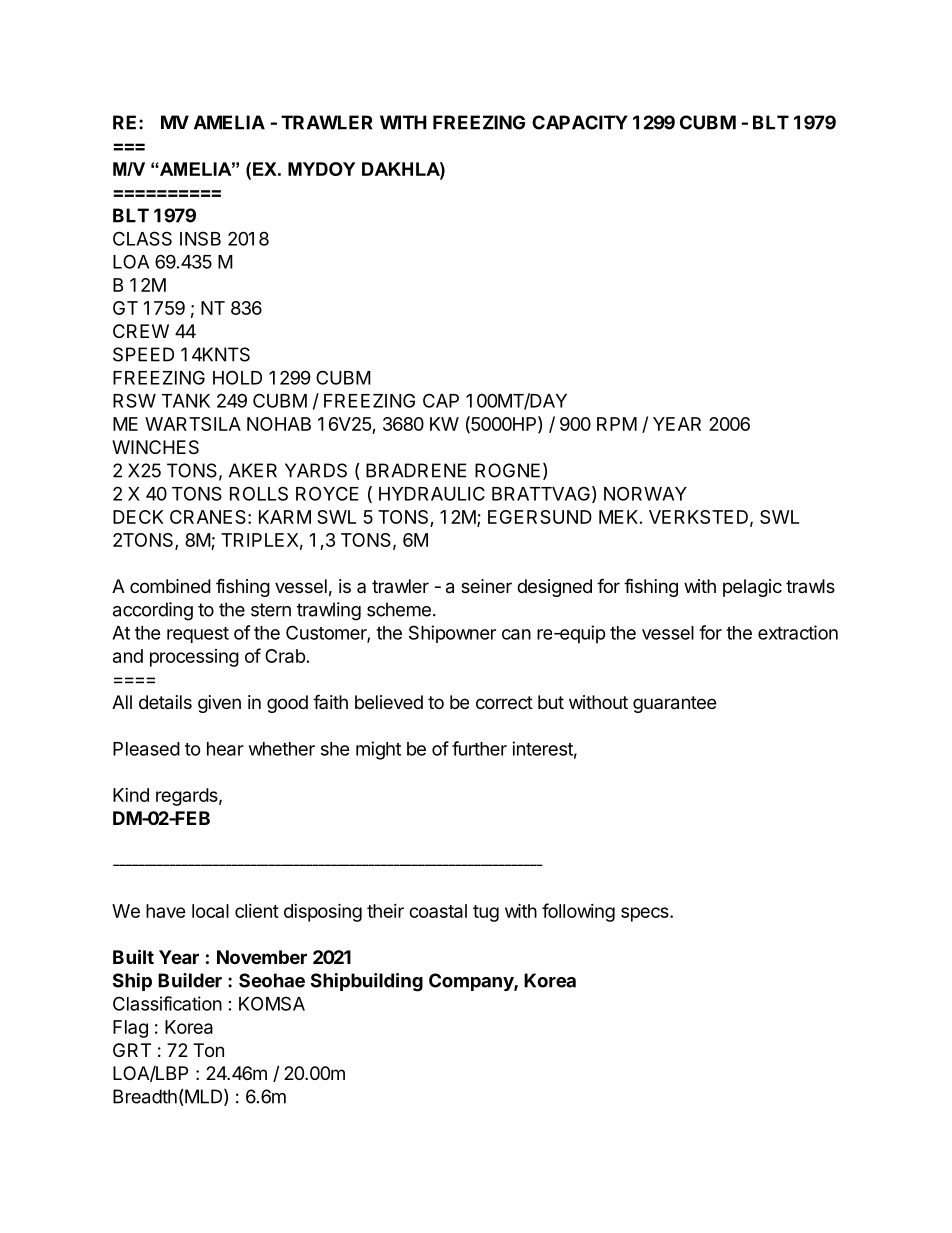  What do you see at coordinates (141, 331) in the document?
I see `CREW` at bounding box center [141, 331].
